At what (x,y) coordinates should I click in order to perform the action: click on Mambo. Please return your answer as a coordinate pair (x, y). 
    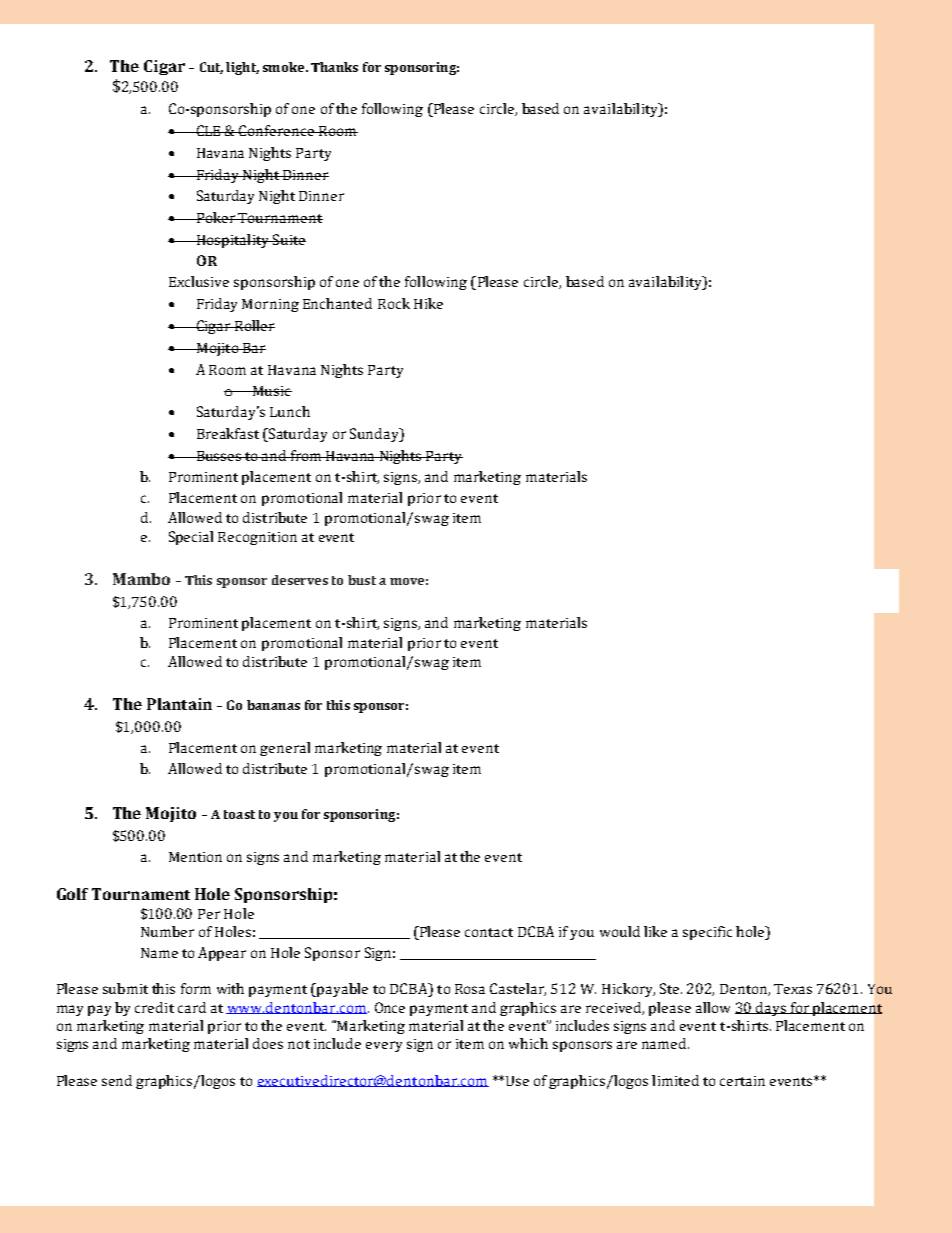
    Looking at the image, I should click on (141, 579).
